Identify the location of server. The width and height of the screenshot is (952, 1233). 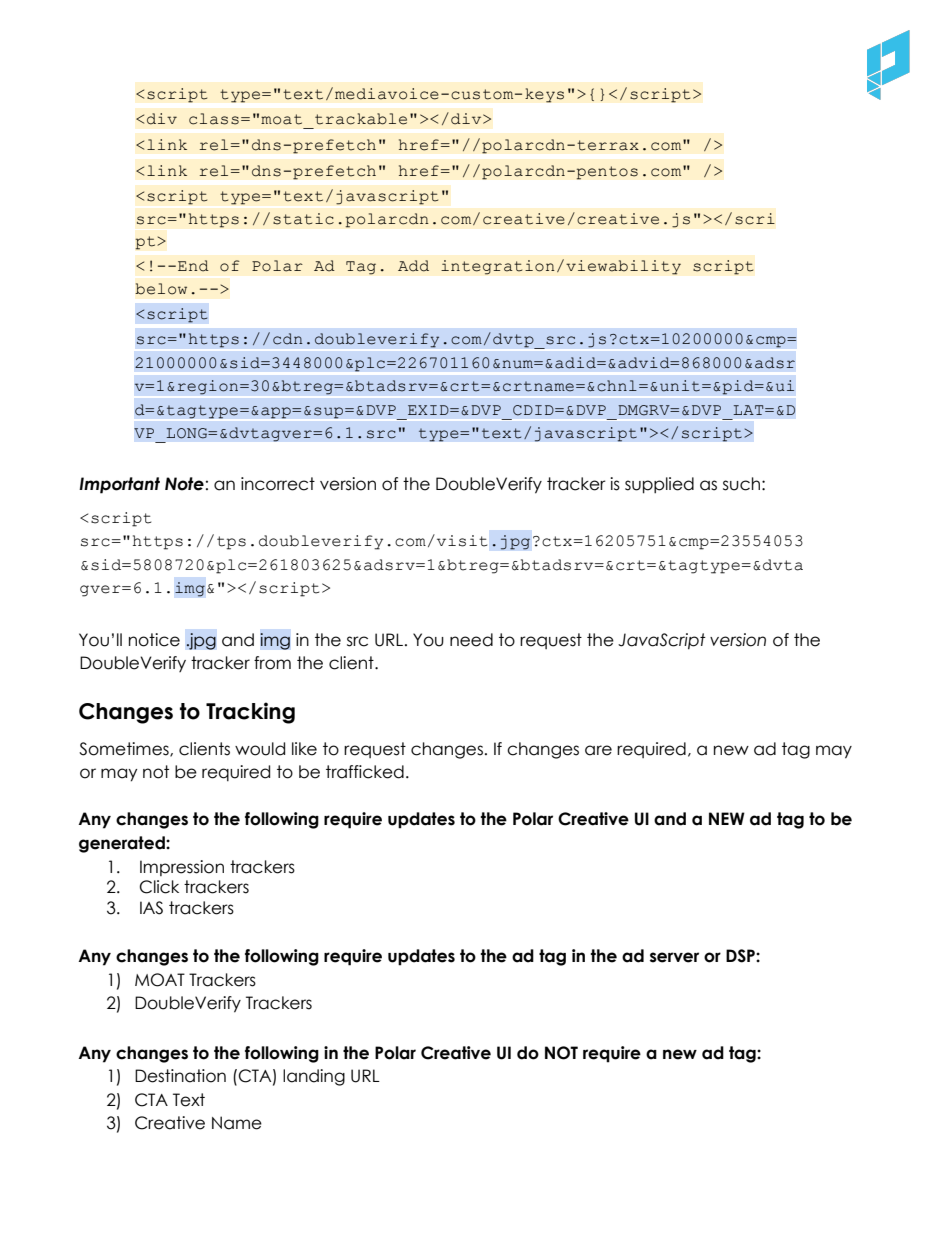
(674, 957).
